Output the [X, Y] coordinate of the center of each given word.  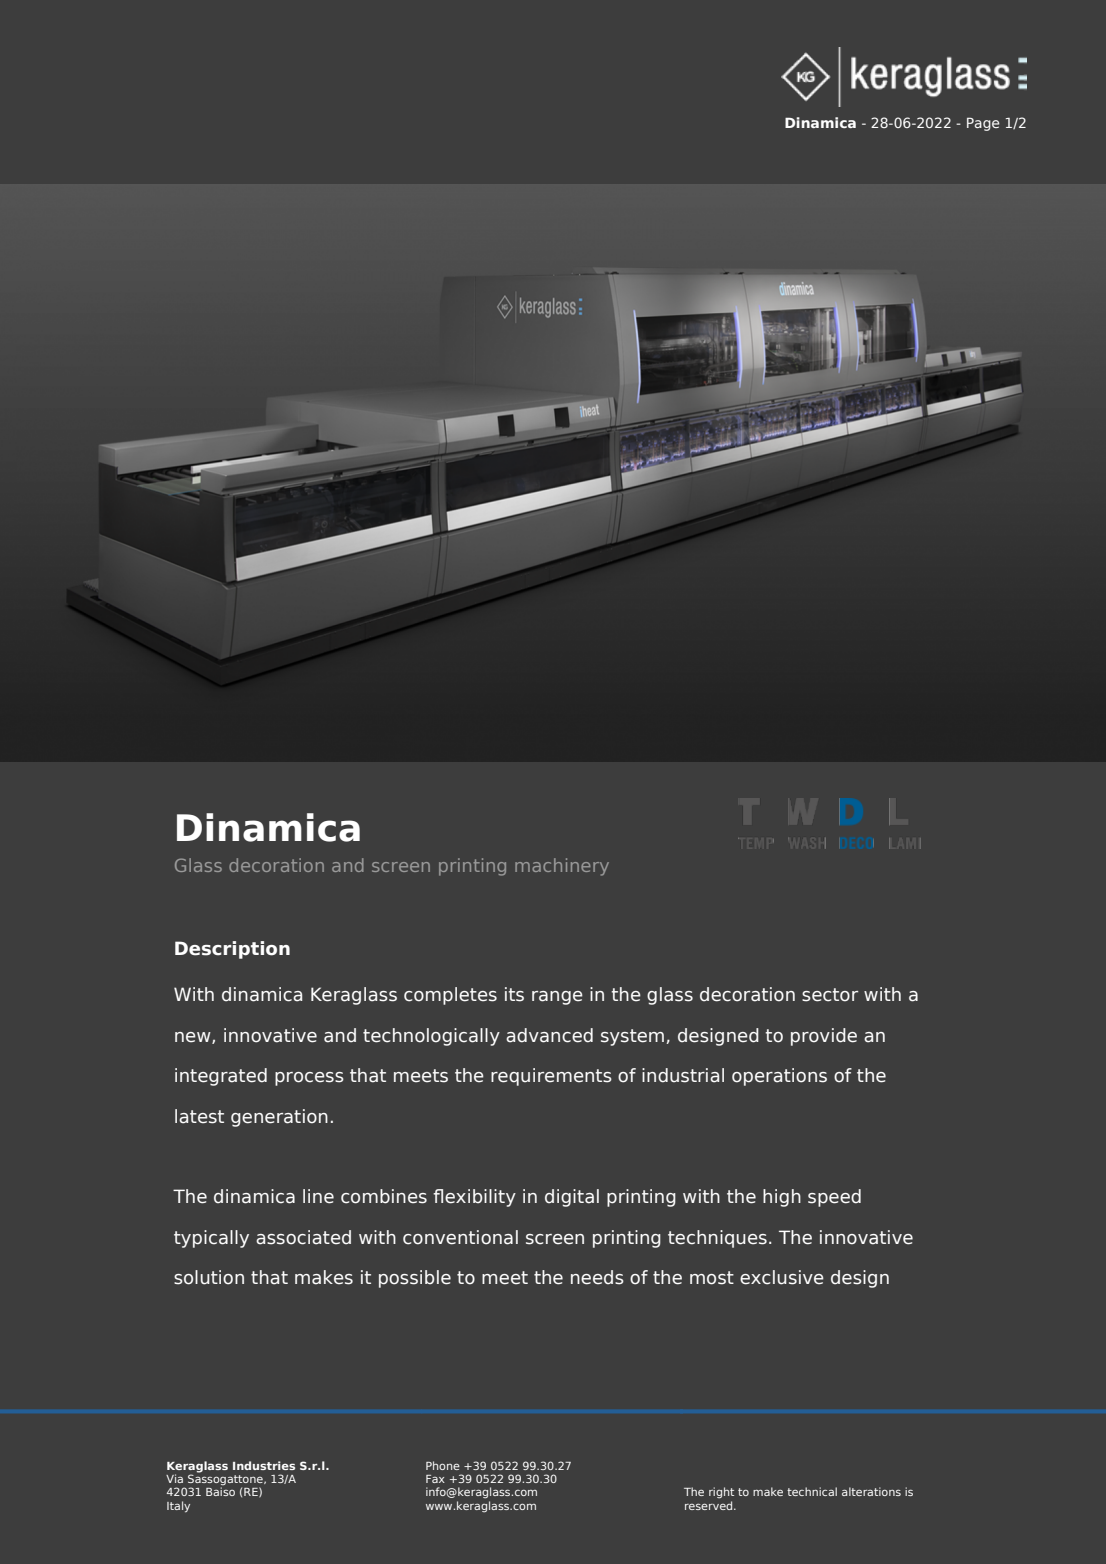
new [194, 1038]
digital [572, 1198]
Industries [264, 1465]
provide [824, 1037]
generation [279, 1118]
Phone [443, 1465]
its [514, 994]
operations [779, 1077]
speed [834, 1198]
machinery [562, 867]
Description [232, 950]
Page [983, 124]
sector [830, 995]
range [557, 998]
